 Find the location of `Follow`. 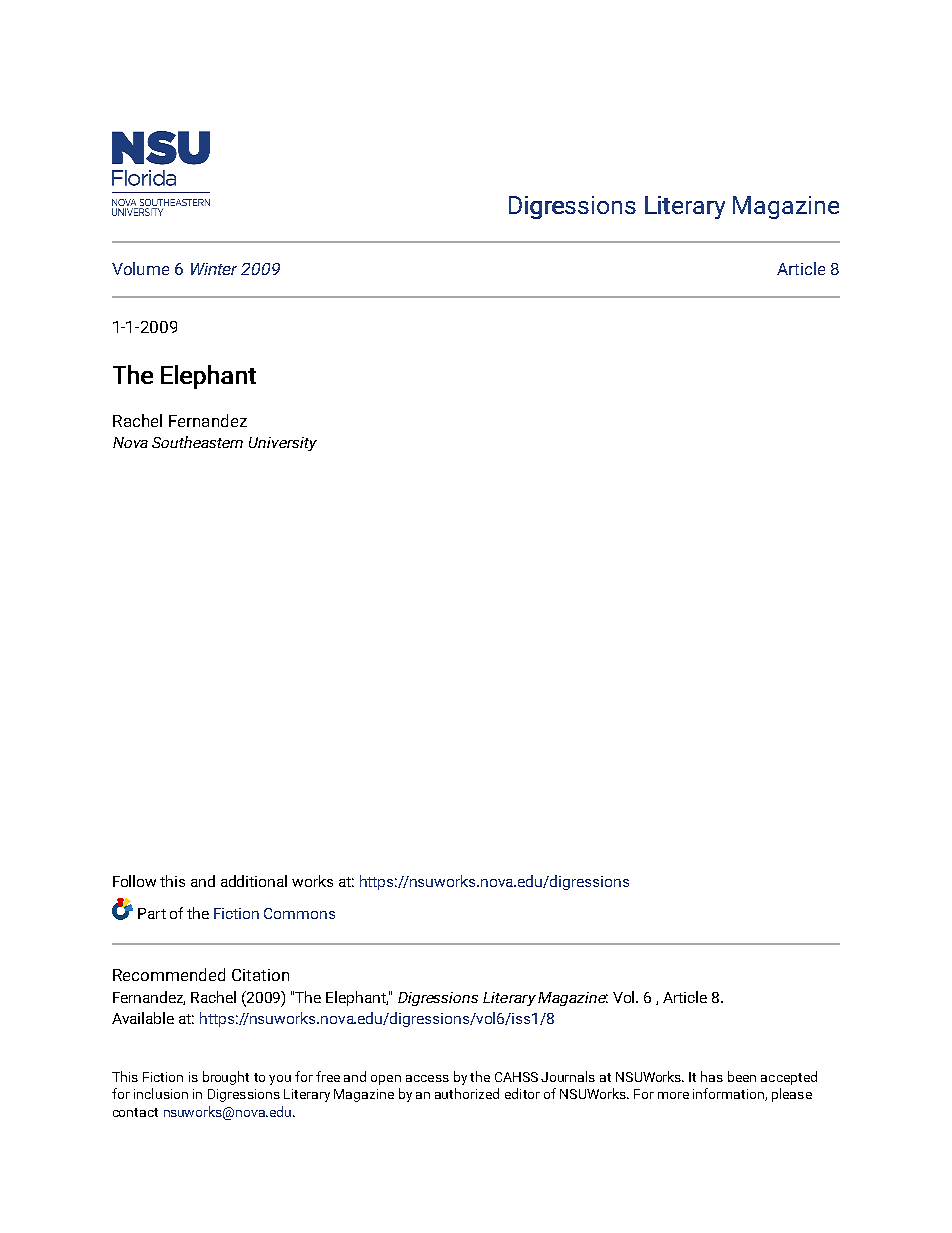

Follow is located at coordinates (134, 881).
